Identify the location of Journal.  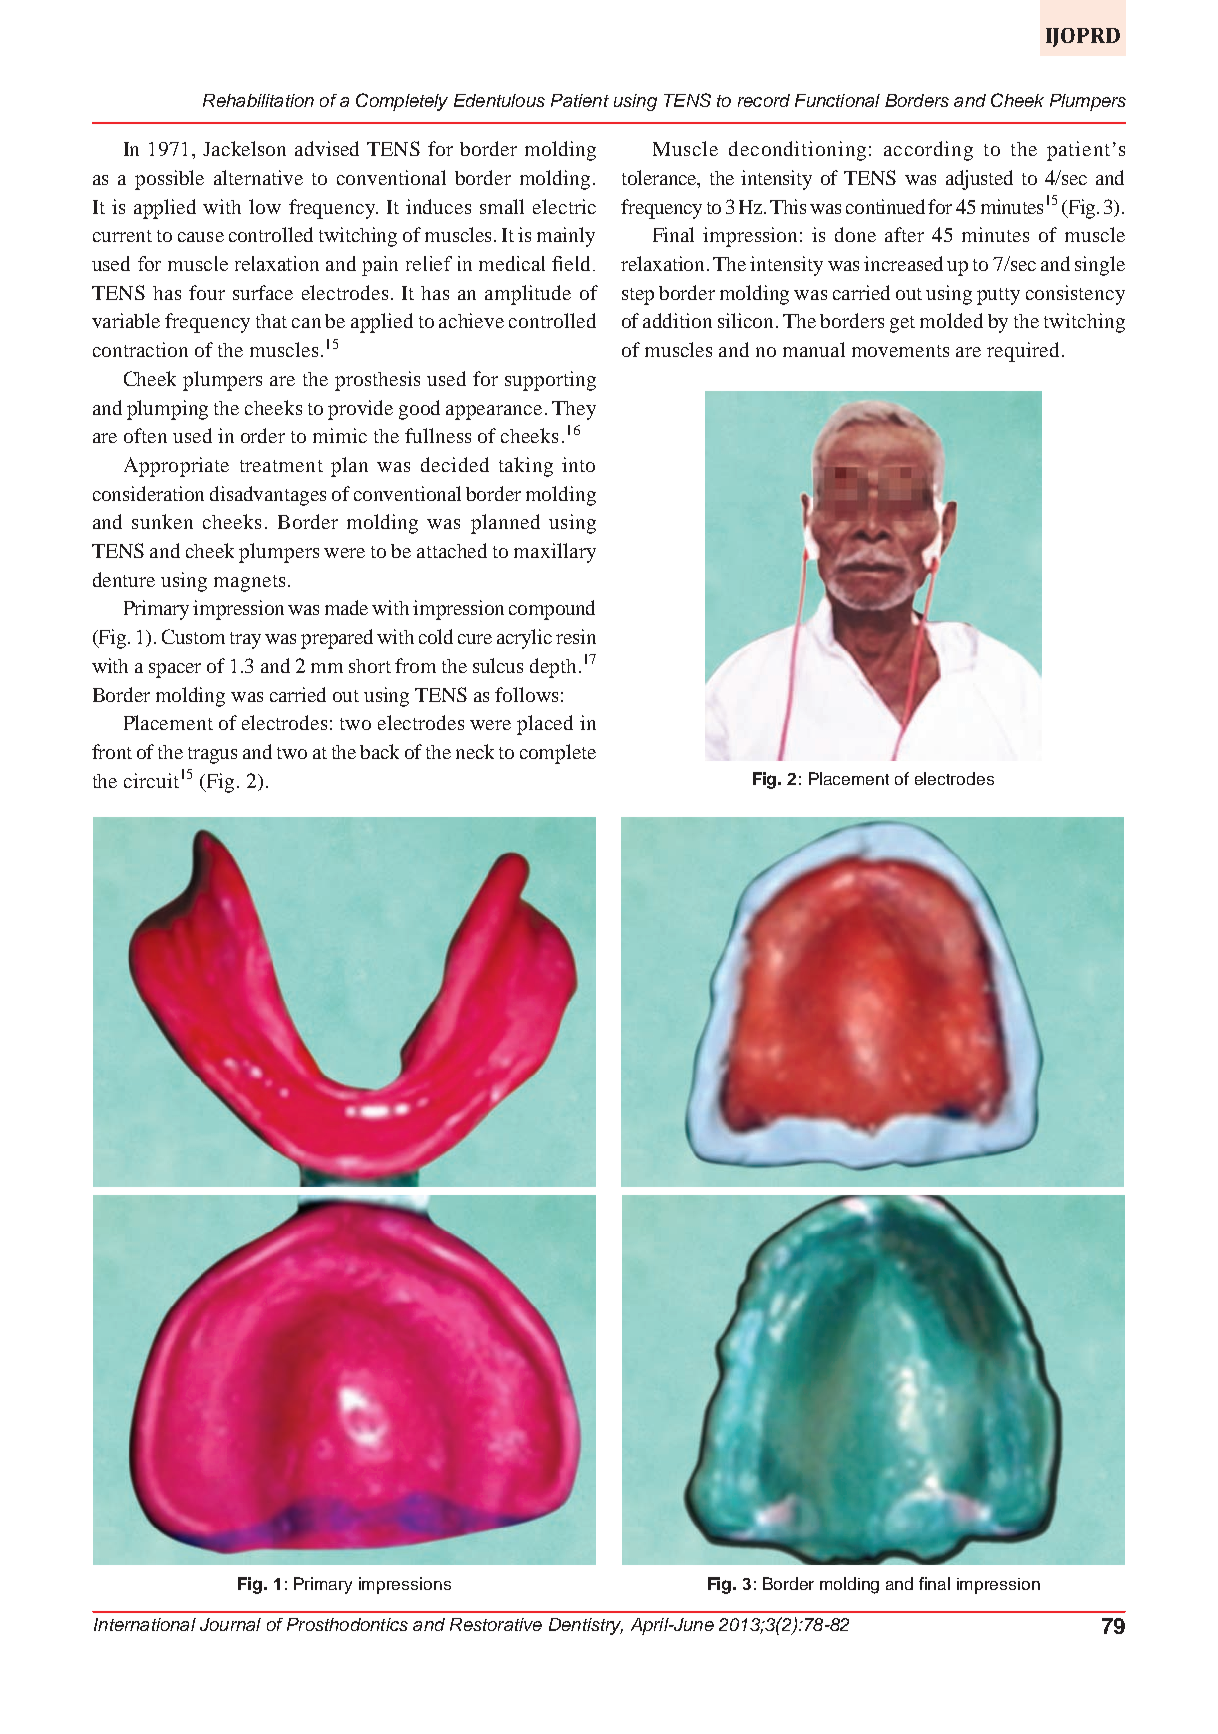
(230, 1624).
